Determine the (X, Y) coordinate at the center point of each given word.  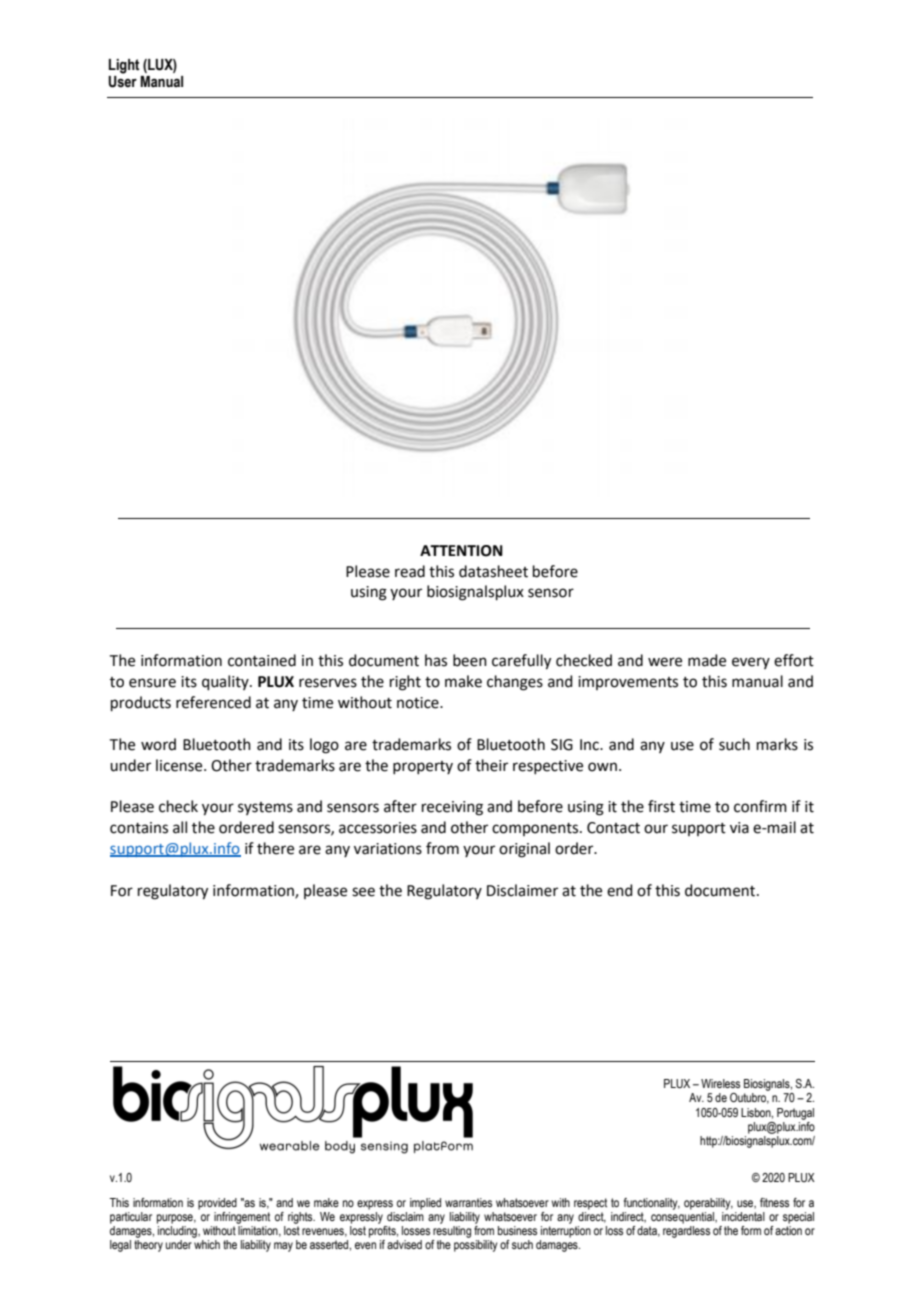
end (620, 890)
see (363, 892)
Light (124, 66)
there (275, 848)
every (751, 663)
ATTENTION (461, 551)
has (436, 660)
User (122, 82)
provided (217, 1204)
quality (226, 682)
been (470, 660)
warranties (468, 1202)
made (707, 660)
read (410, 571)
